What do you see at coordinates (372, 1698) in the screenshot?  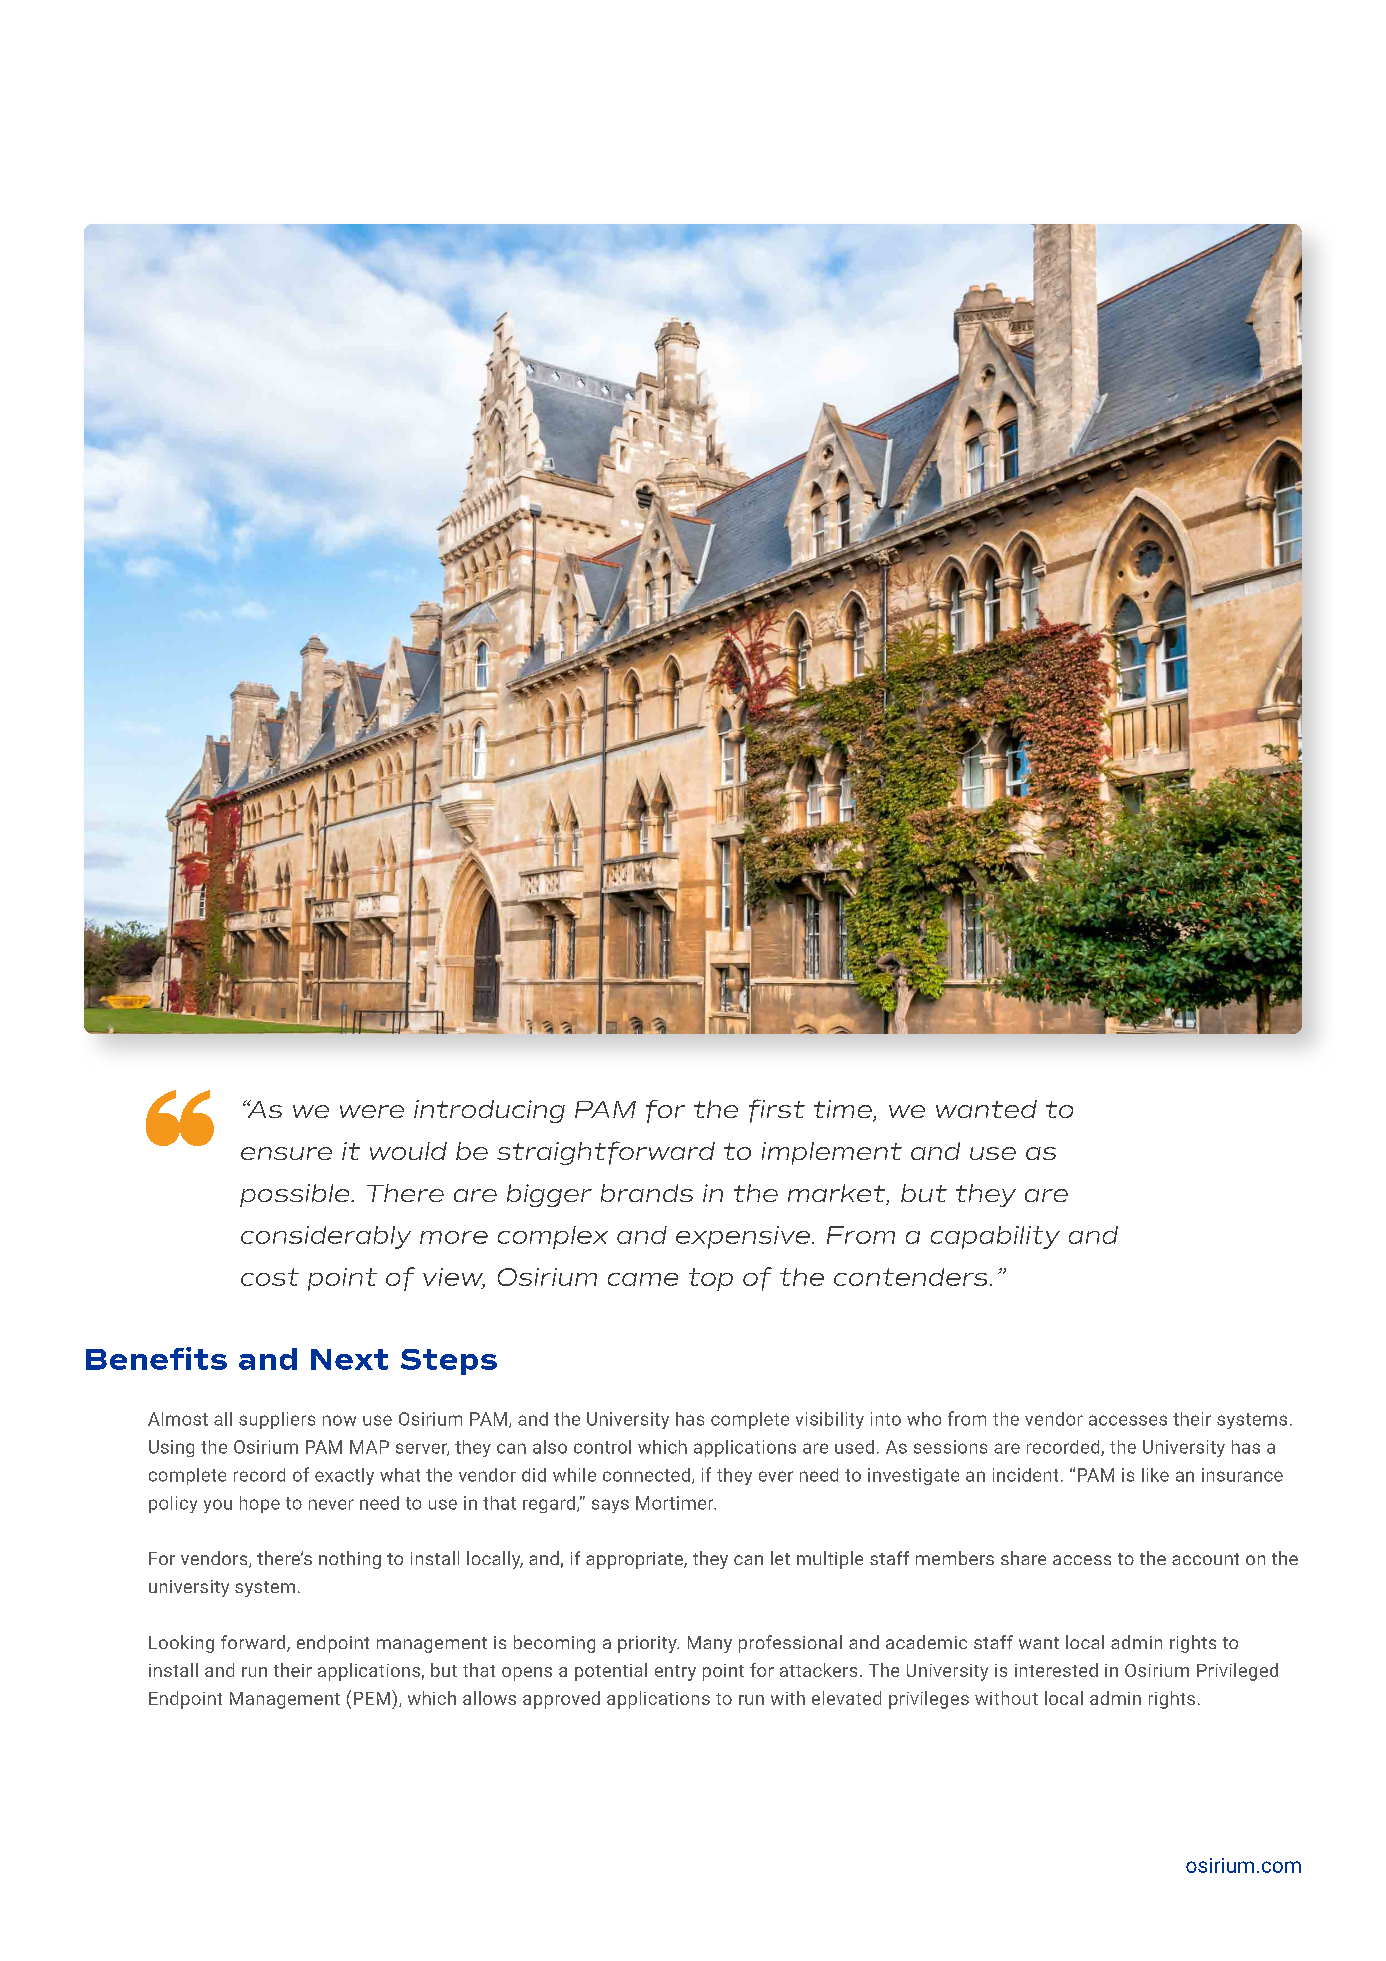 I see `PEM` at bounding box center [372, 1698].
